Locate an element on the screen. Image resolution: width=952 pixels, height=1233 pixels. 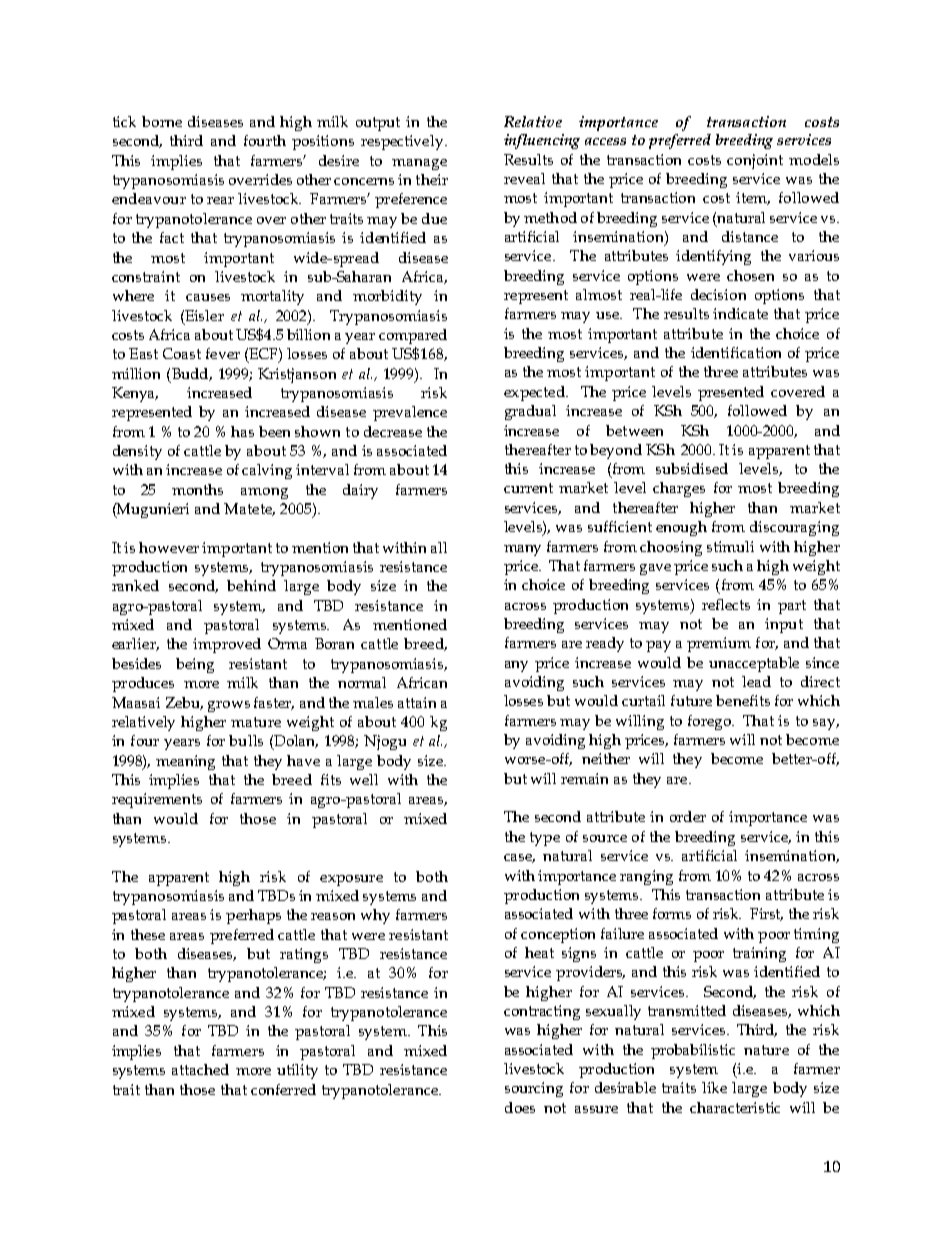
improved is located at coordinates (227, 645).
